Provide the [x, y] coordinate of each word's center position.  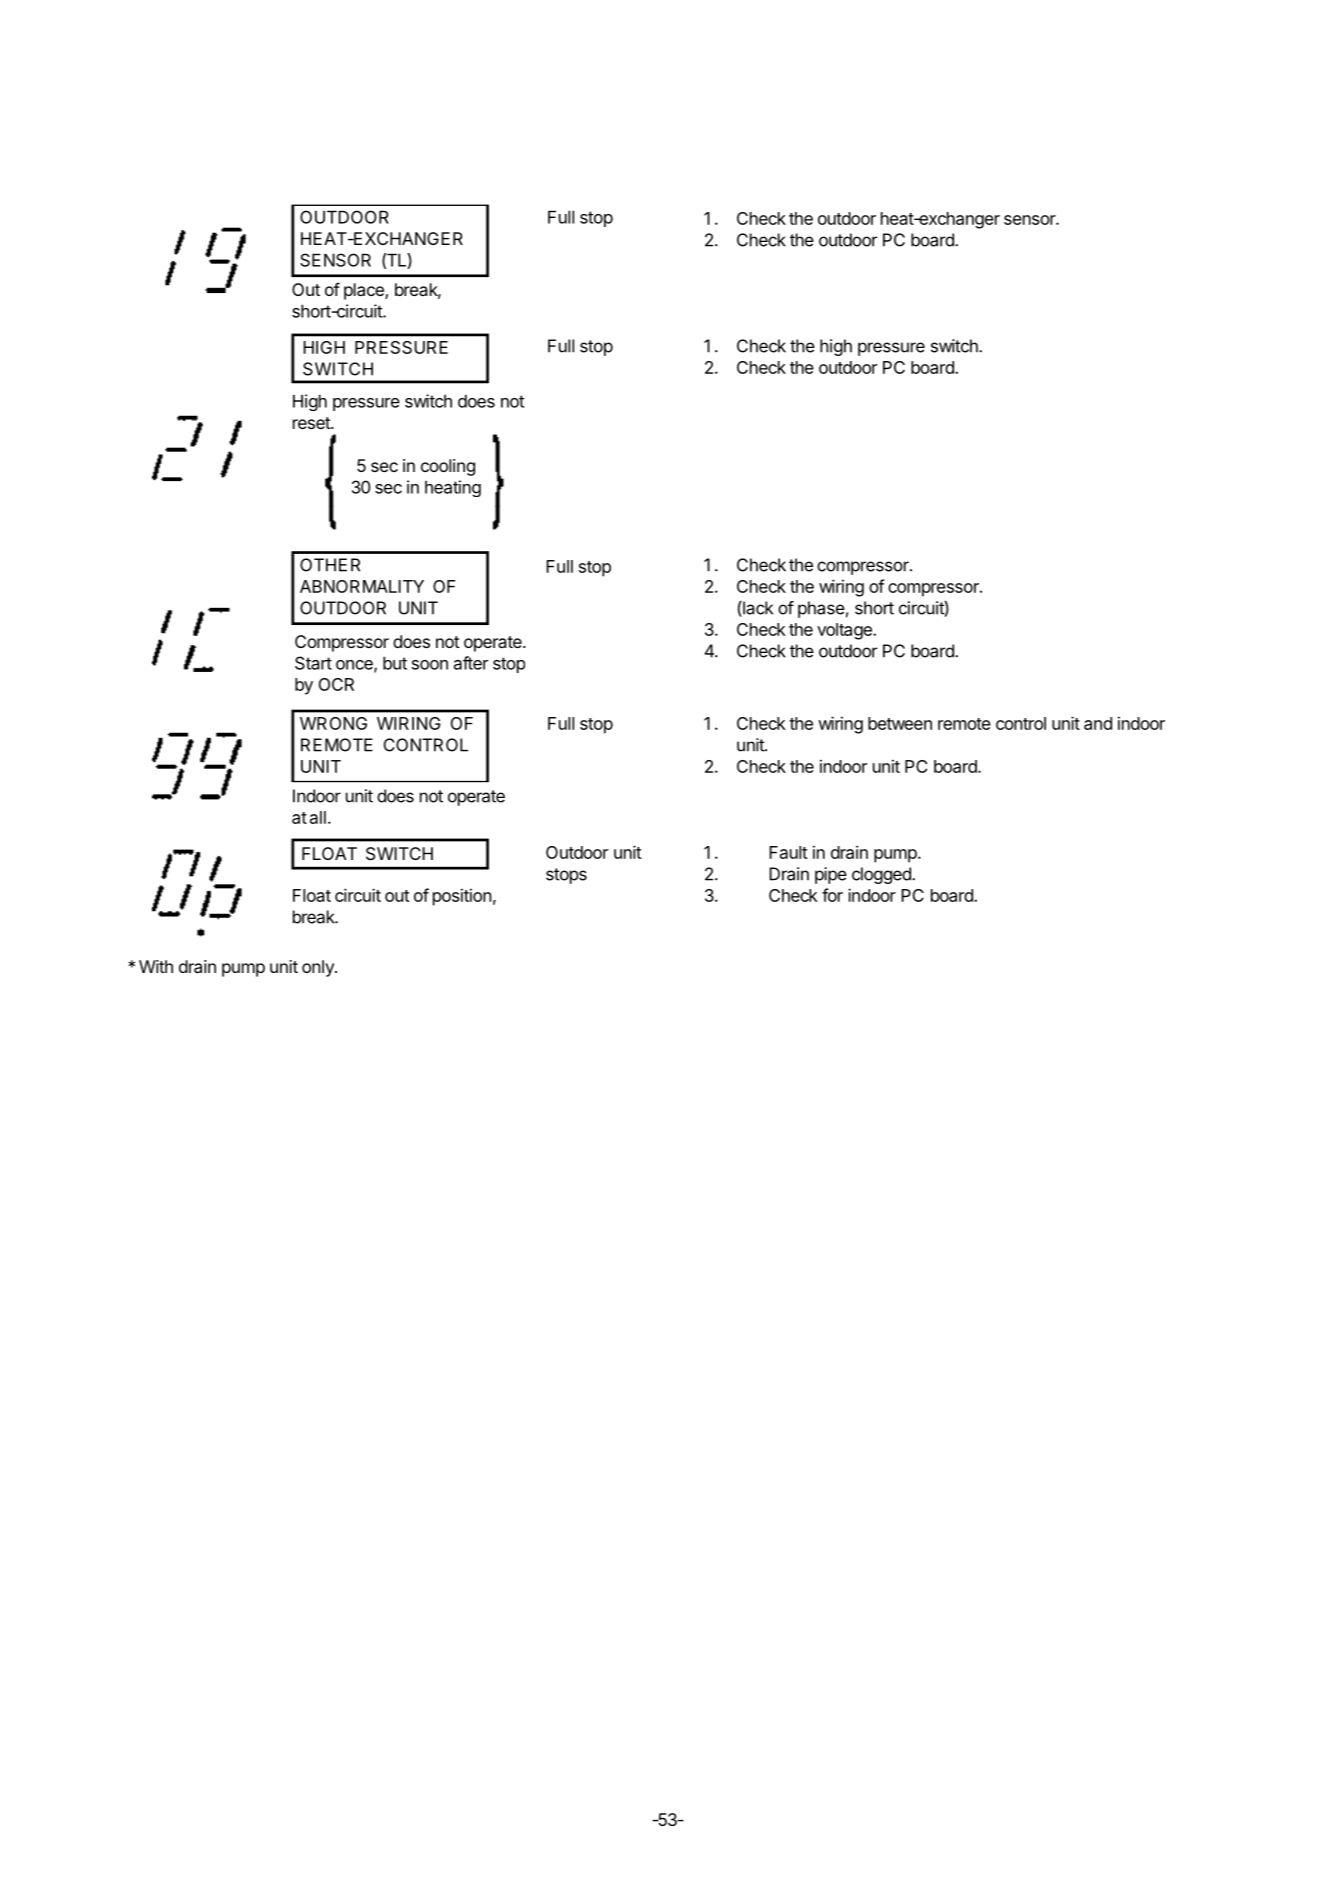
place [365, 291]
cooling [448, 467]
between [900, 723]
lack [757, 609]
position [462, 897]
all [318, 817]
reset [312, 423]
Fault [788, 852]
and [1098, 723]
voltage [845, 631]
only [319, 968]
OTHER [330, 565]
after [471, 663]
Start [313, 663]
